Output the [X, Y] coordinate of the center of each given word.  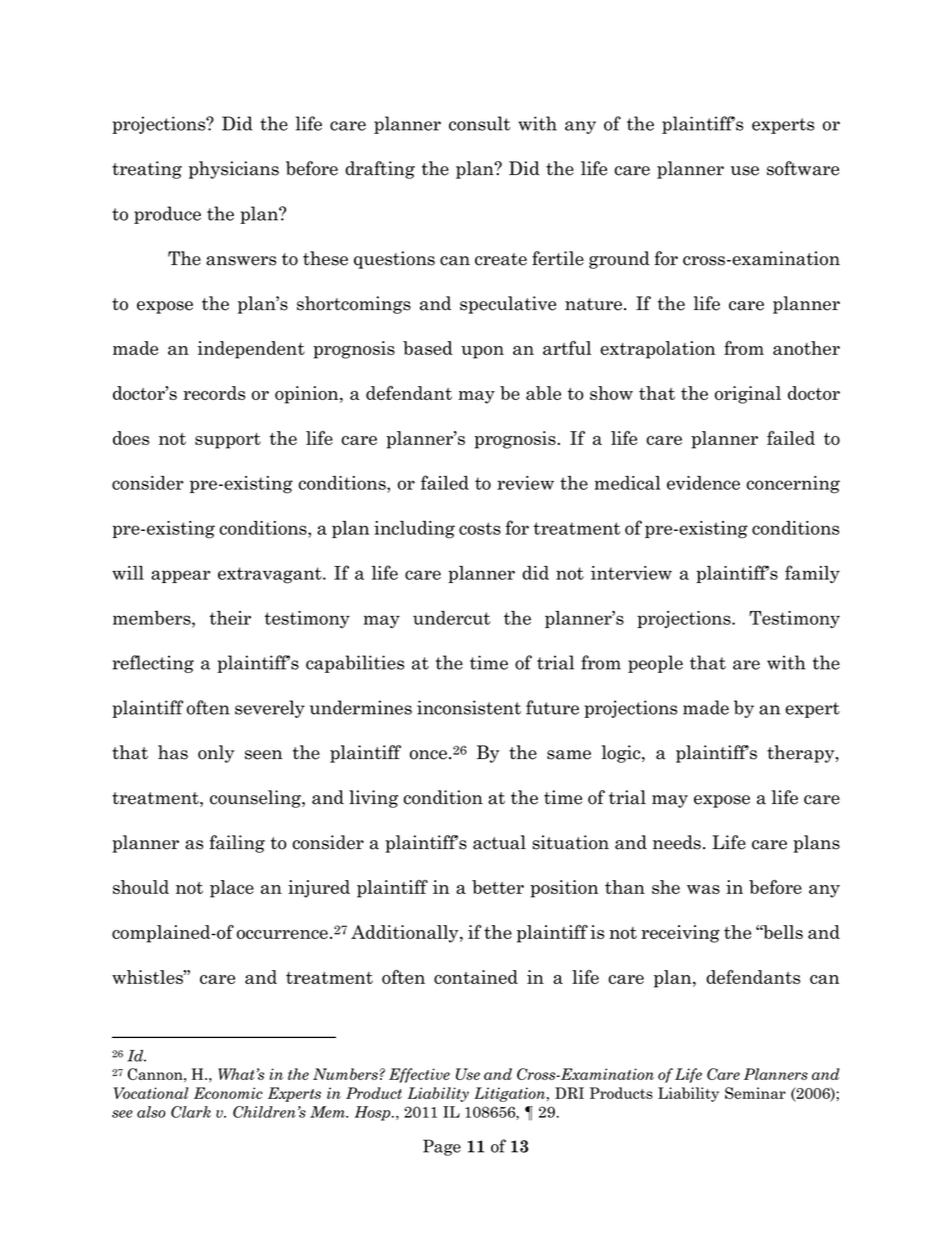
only [216, 754]
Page [442, 1147]
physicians [234, 170]
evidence [703, 483]
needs [677, 842]
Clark [191, 1112]
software [803, 168]
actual [499, 842]
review [525, 483]
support [228, 441]
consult [479, 123]
